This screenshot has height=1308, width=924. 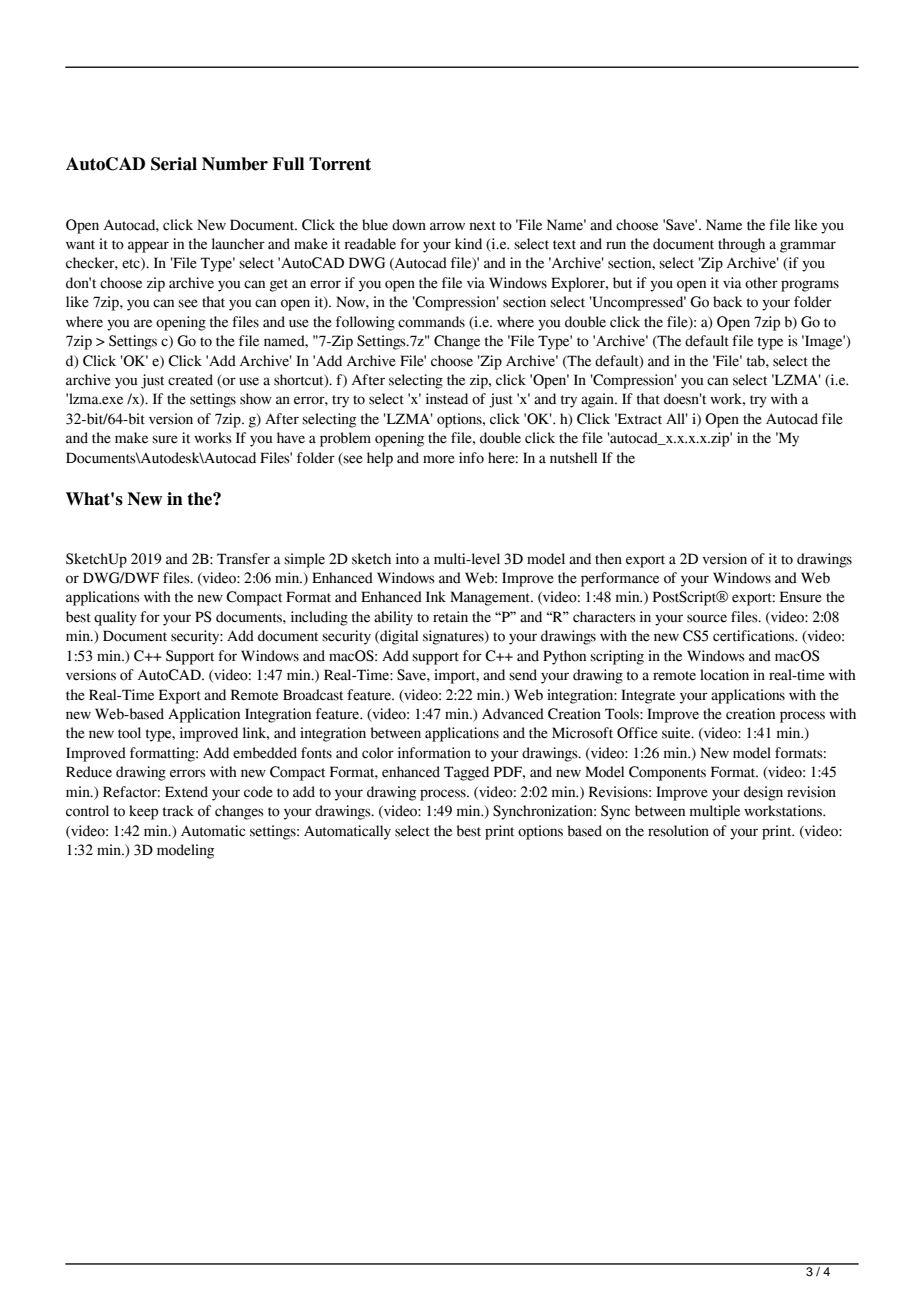 I want to click on Serial, so click(x=174, y=164).
